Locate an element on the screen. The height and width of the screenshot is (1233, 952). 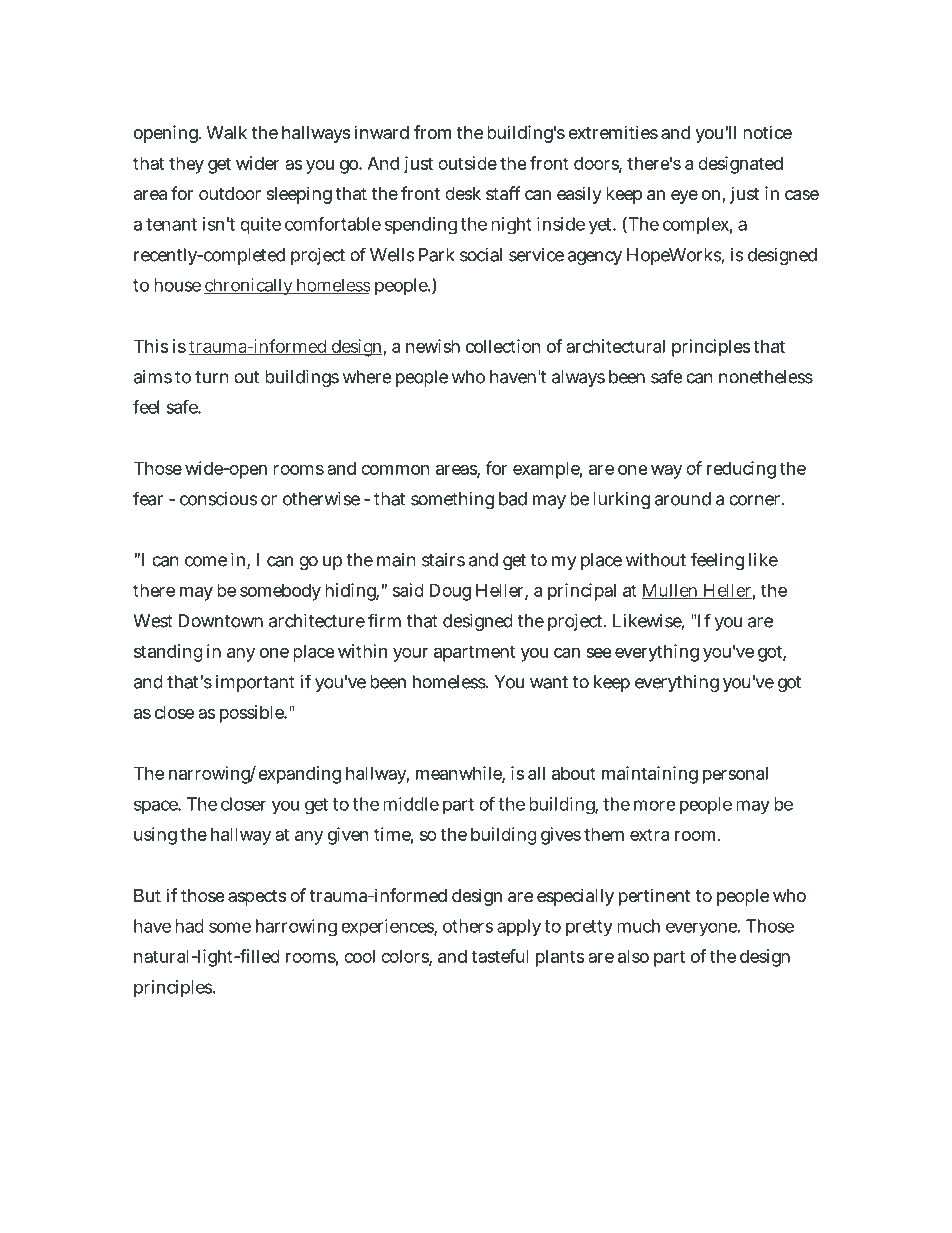
they is located at coordinates (186, 165).
